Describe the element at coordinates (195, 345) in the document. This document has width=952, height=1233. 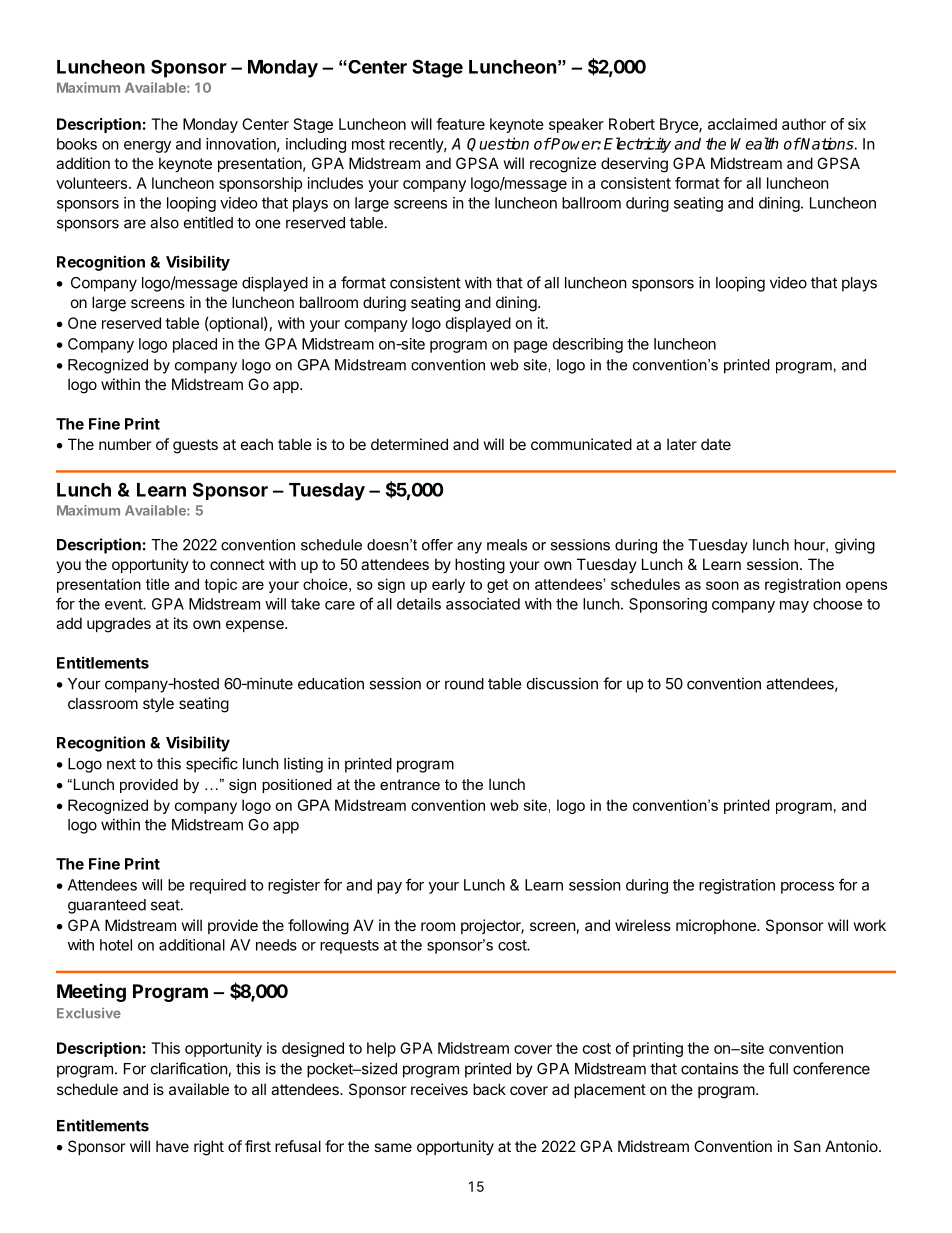
I see `placed` at that location.
